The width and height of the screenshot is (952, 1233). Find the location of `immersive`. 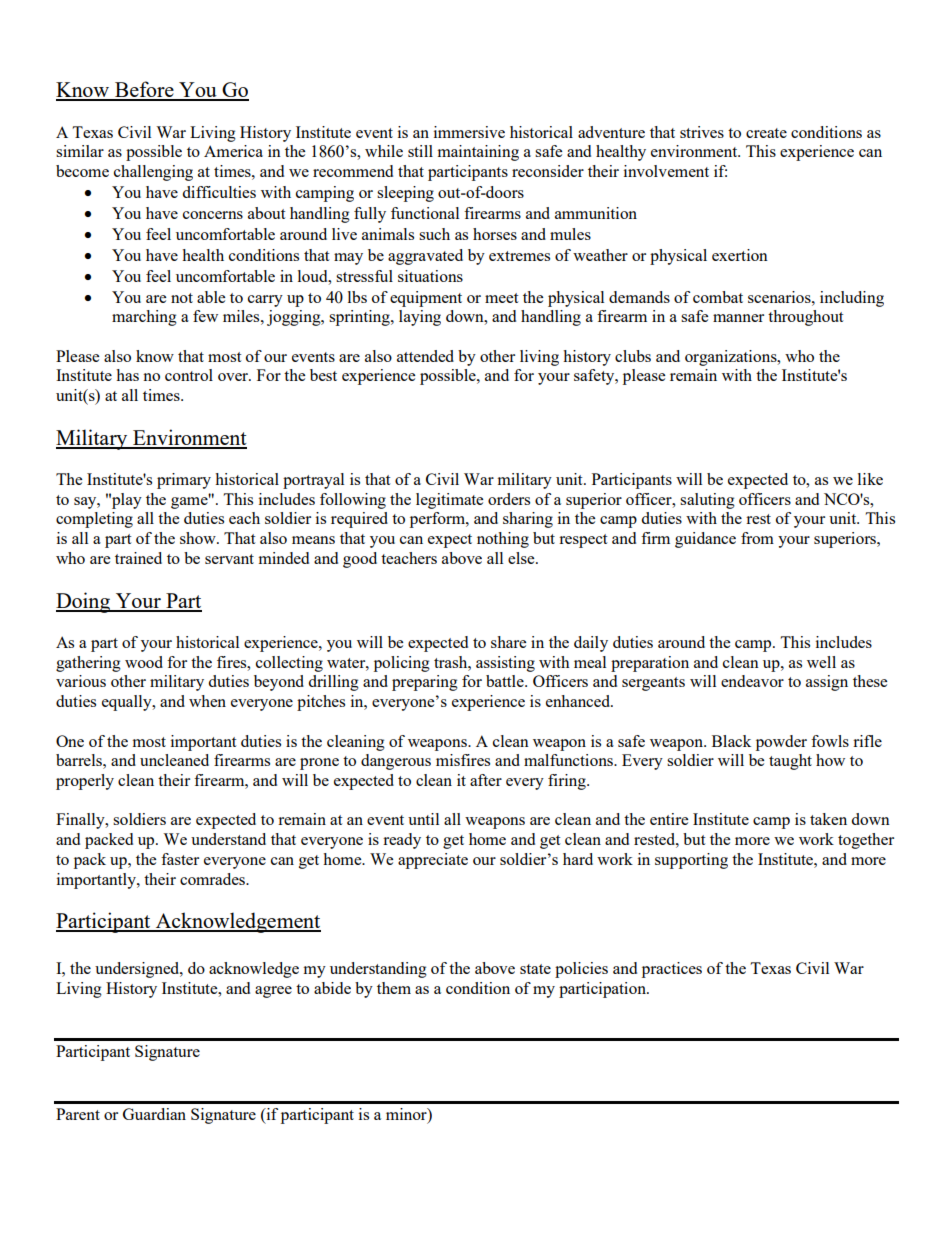

immersive is located at coordinates (469, 132).
